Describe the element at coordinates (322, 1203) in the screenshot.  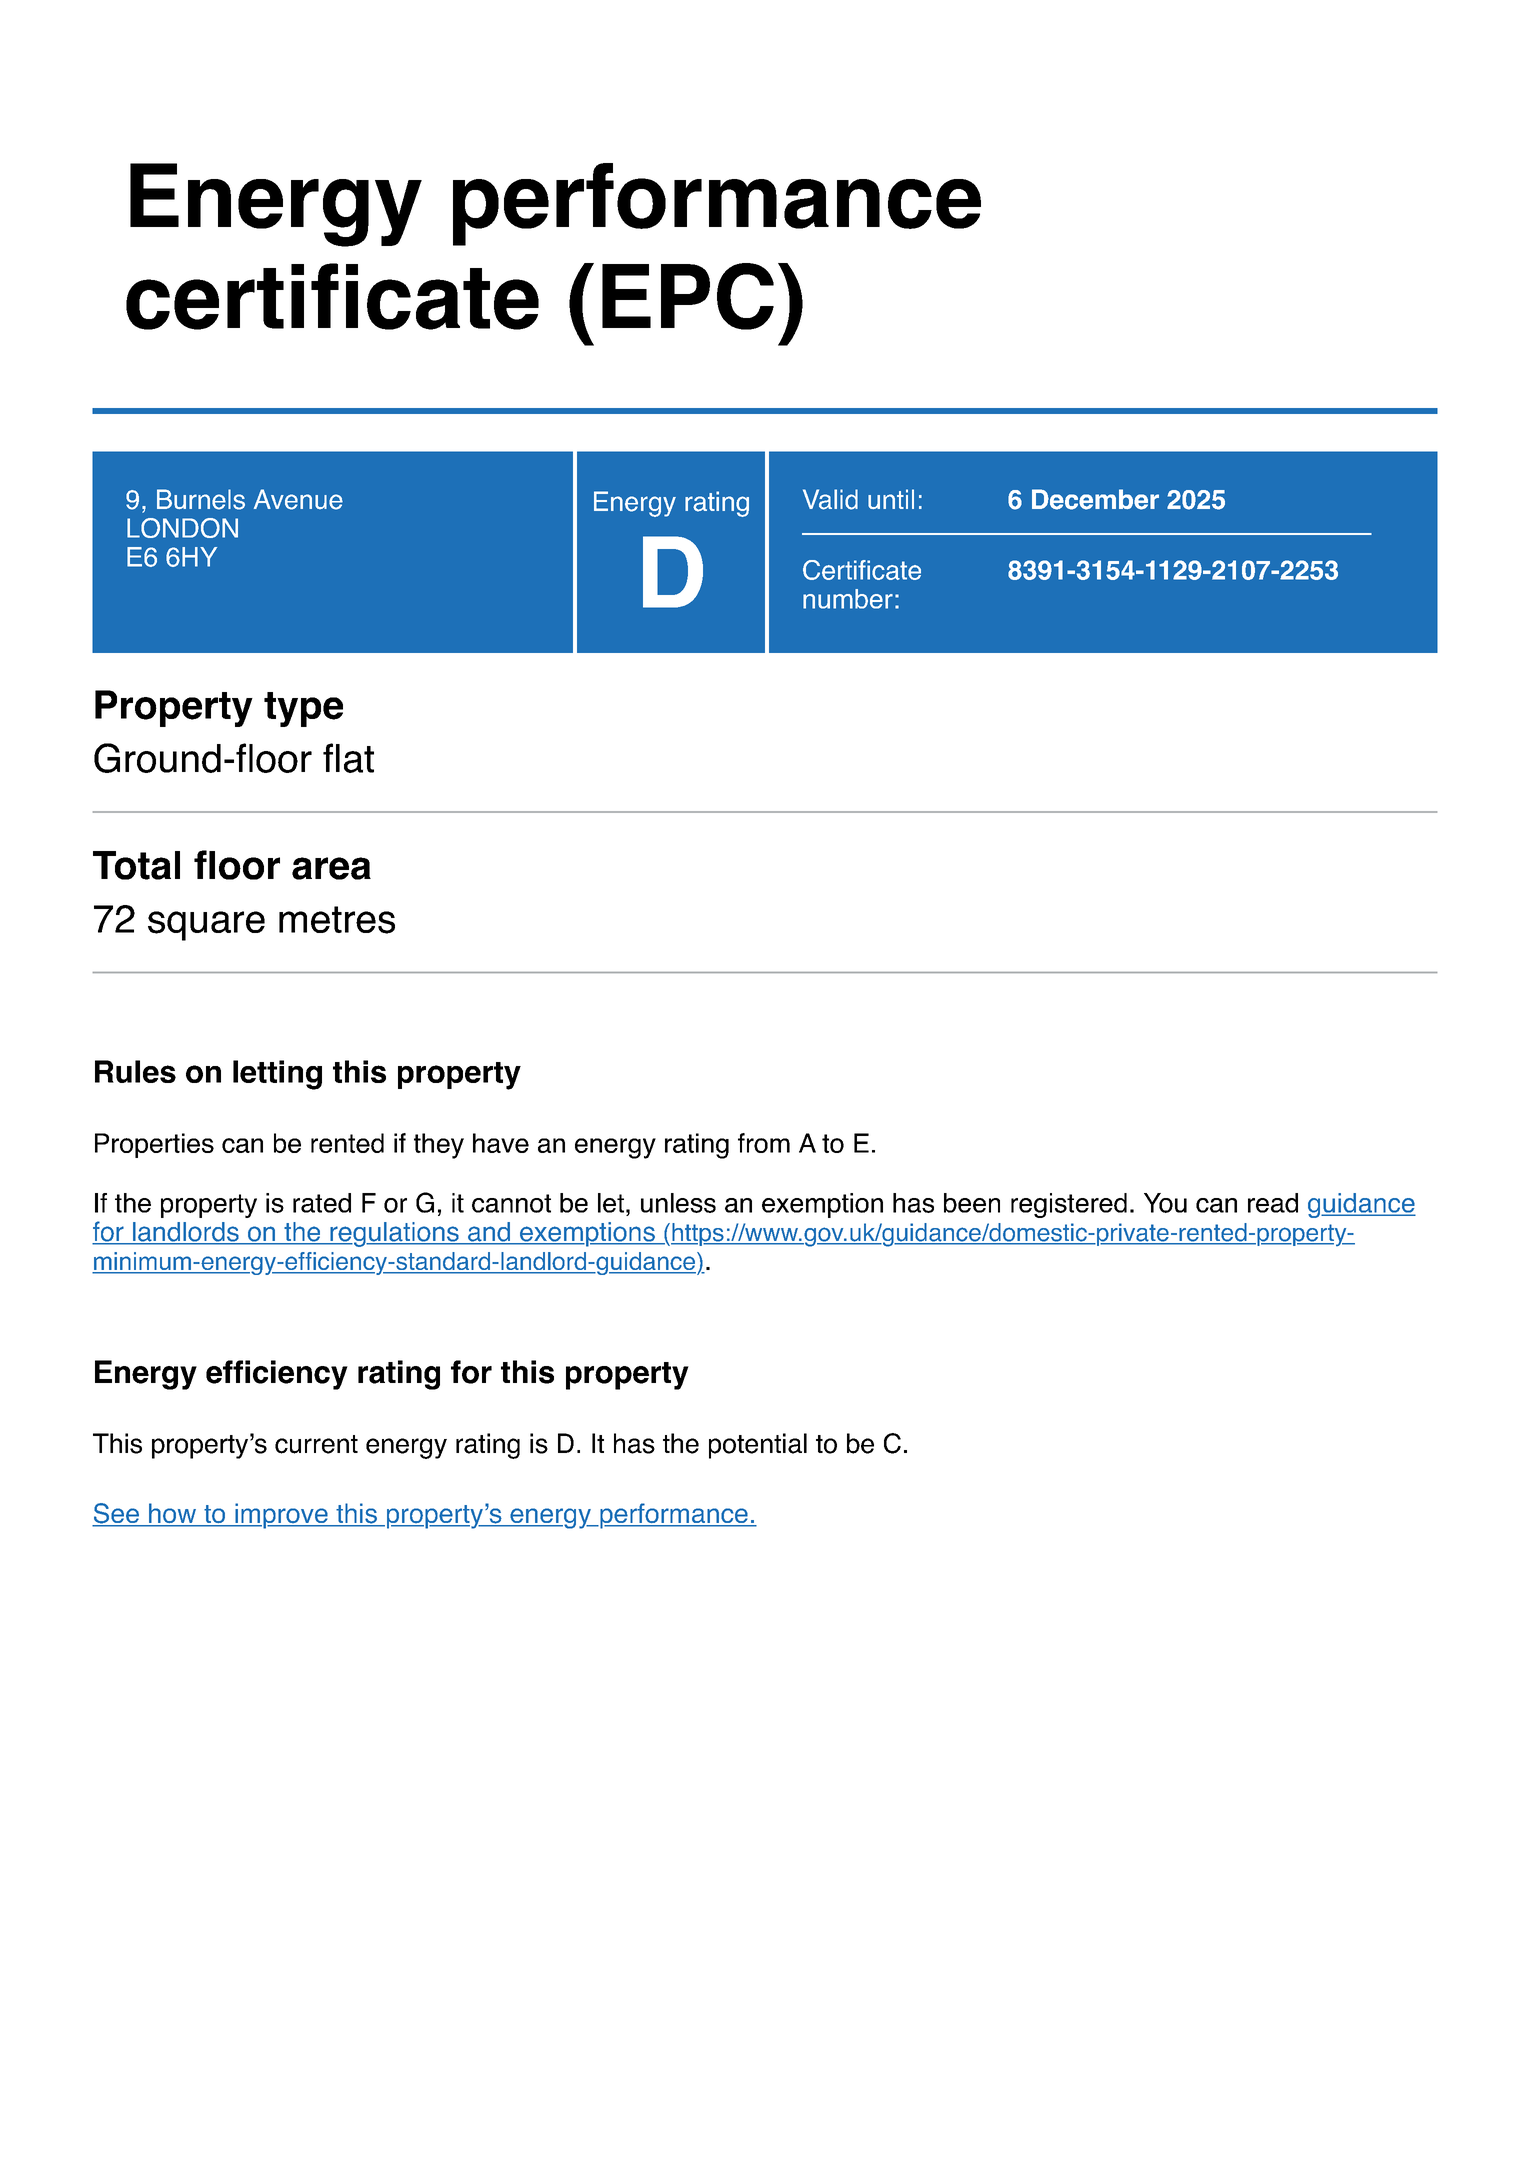
I see `rated` at that location.
